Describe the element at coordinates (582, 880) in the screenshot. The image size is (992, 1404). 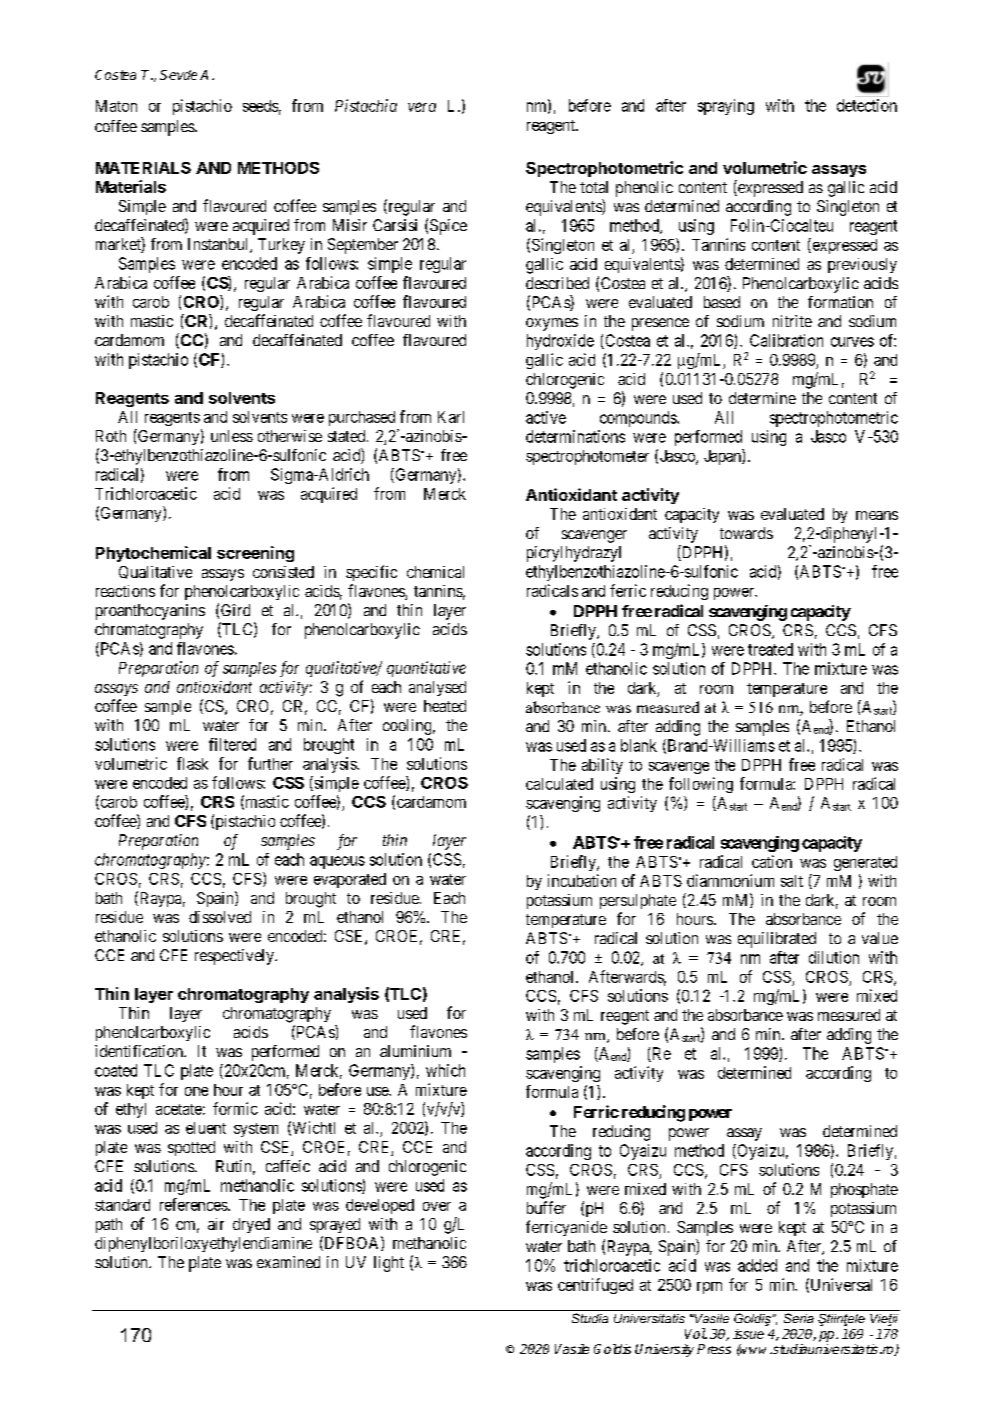
I see `incubation` at that location.
